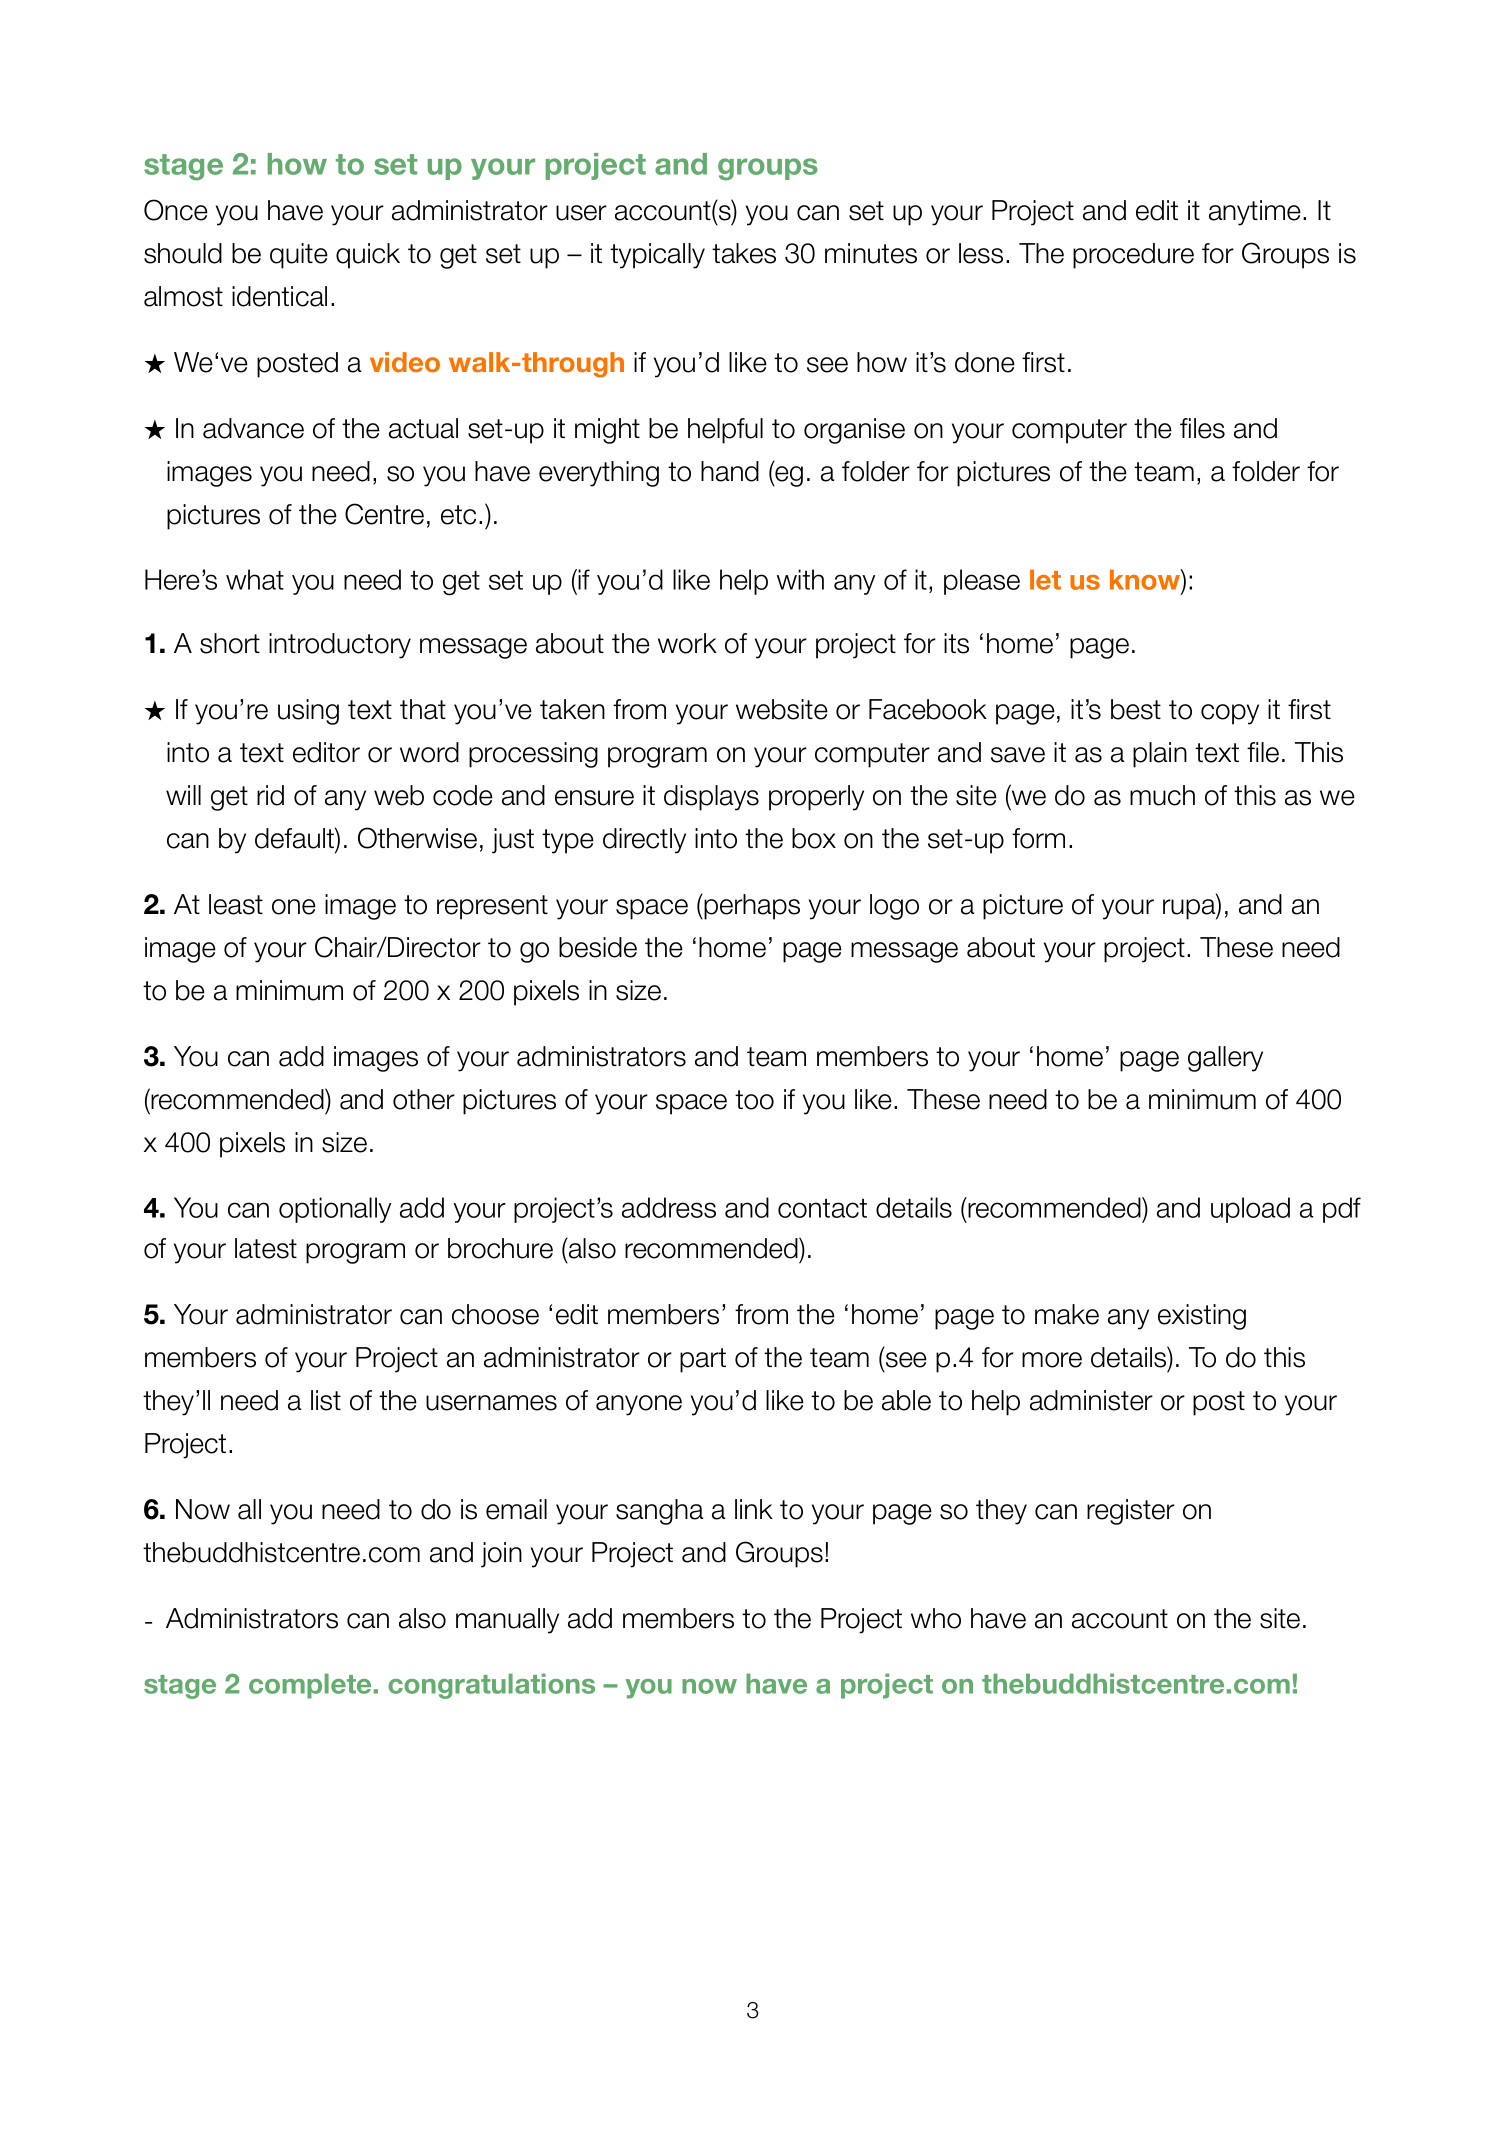 The height and width of the document is (2132, 1506). I want to click on upload, so click(1250, 1210).
